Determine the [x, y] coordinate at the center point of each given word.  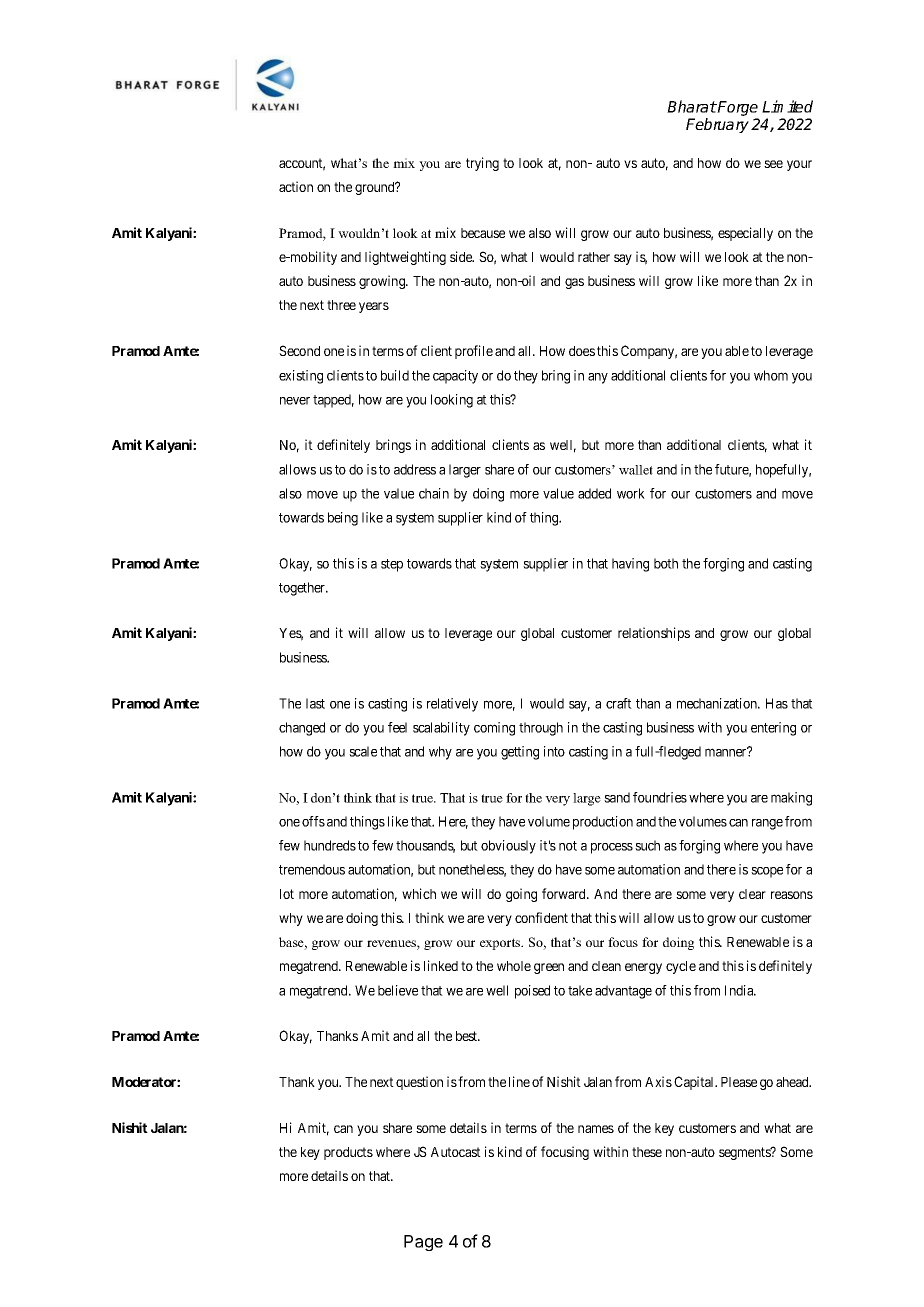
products [348, 1153]
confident [541, 917]
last [315, 703]
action [296, 186]
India [740, 990]
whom [771, 375]
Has [777, 703]
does [582, 351]
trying [482, 164]
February [717, 125]
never [295, 401]
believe [398, 990]
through [541, 729]
